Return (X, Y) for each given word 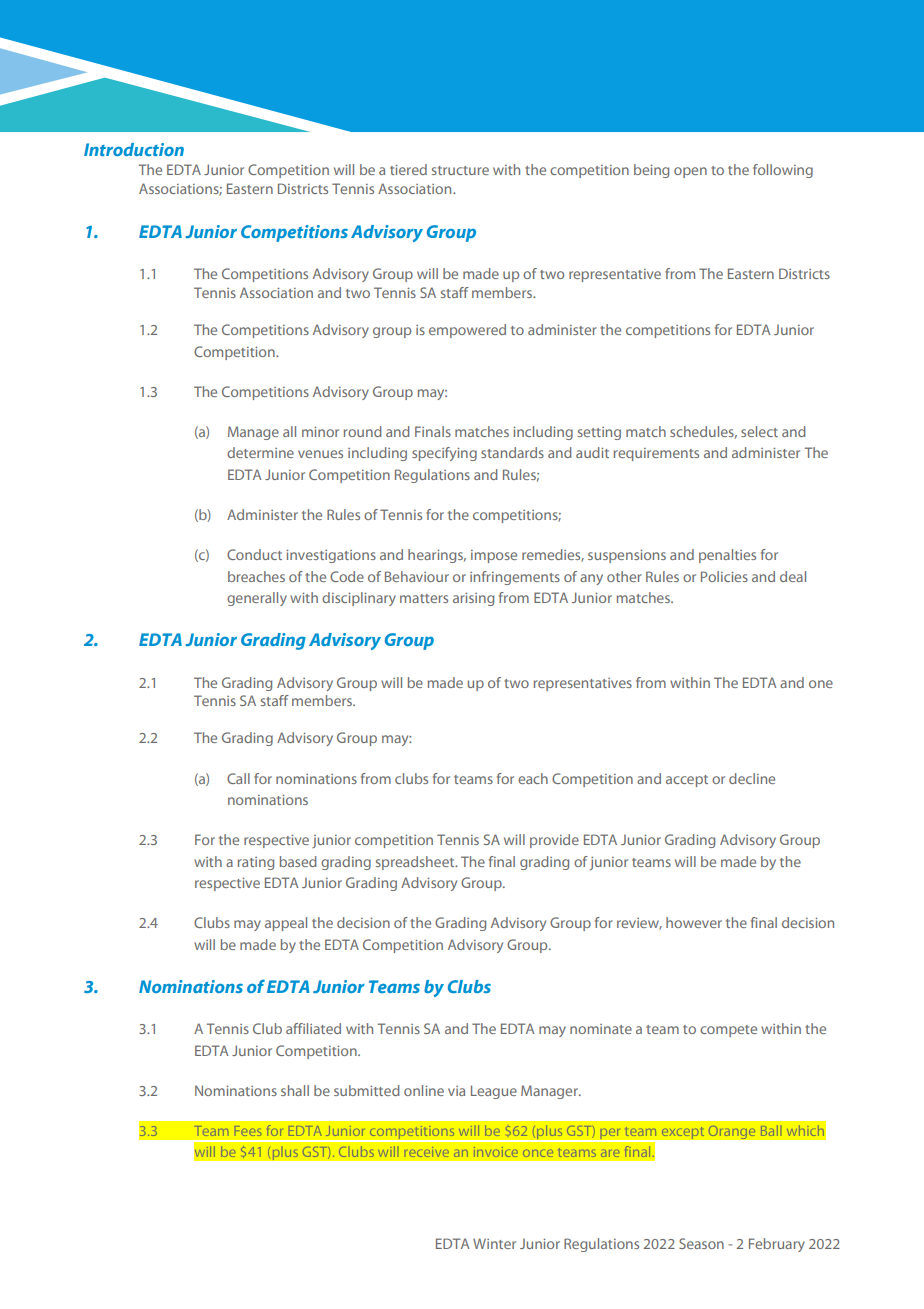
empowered (467, 331)
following (783, 171)
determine (260, 452)
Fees (248, 1131)
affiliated (313, 1028)
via (456, 1091)
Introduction (134, 149)
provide (554, 841)
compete (728, 1031)
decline (752, 778)
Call (238, 778)
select (759, 431)
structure (460, 170)
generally (257, 599)
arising (473, 599)
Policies (724, 576)
